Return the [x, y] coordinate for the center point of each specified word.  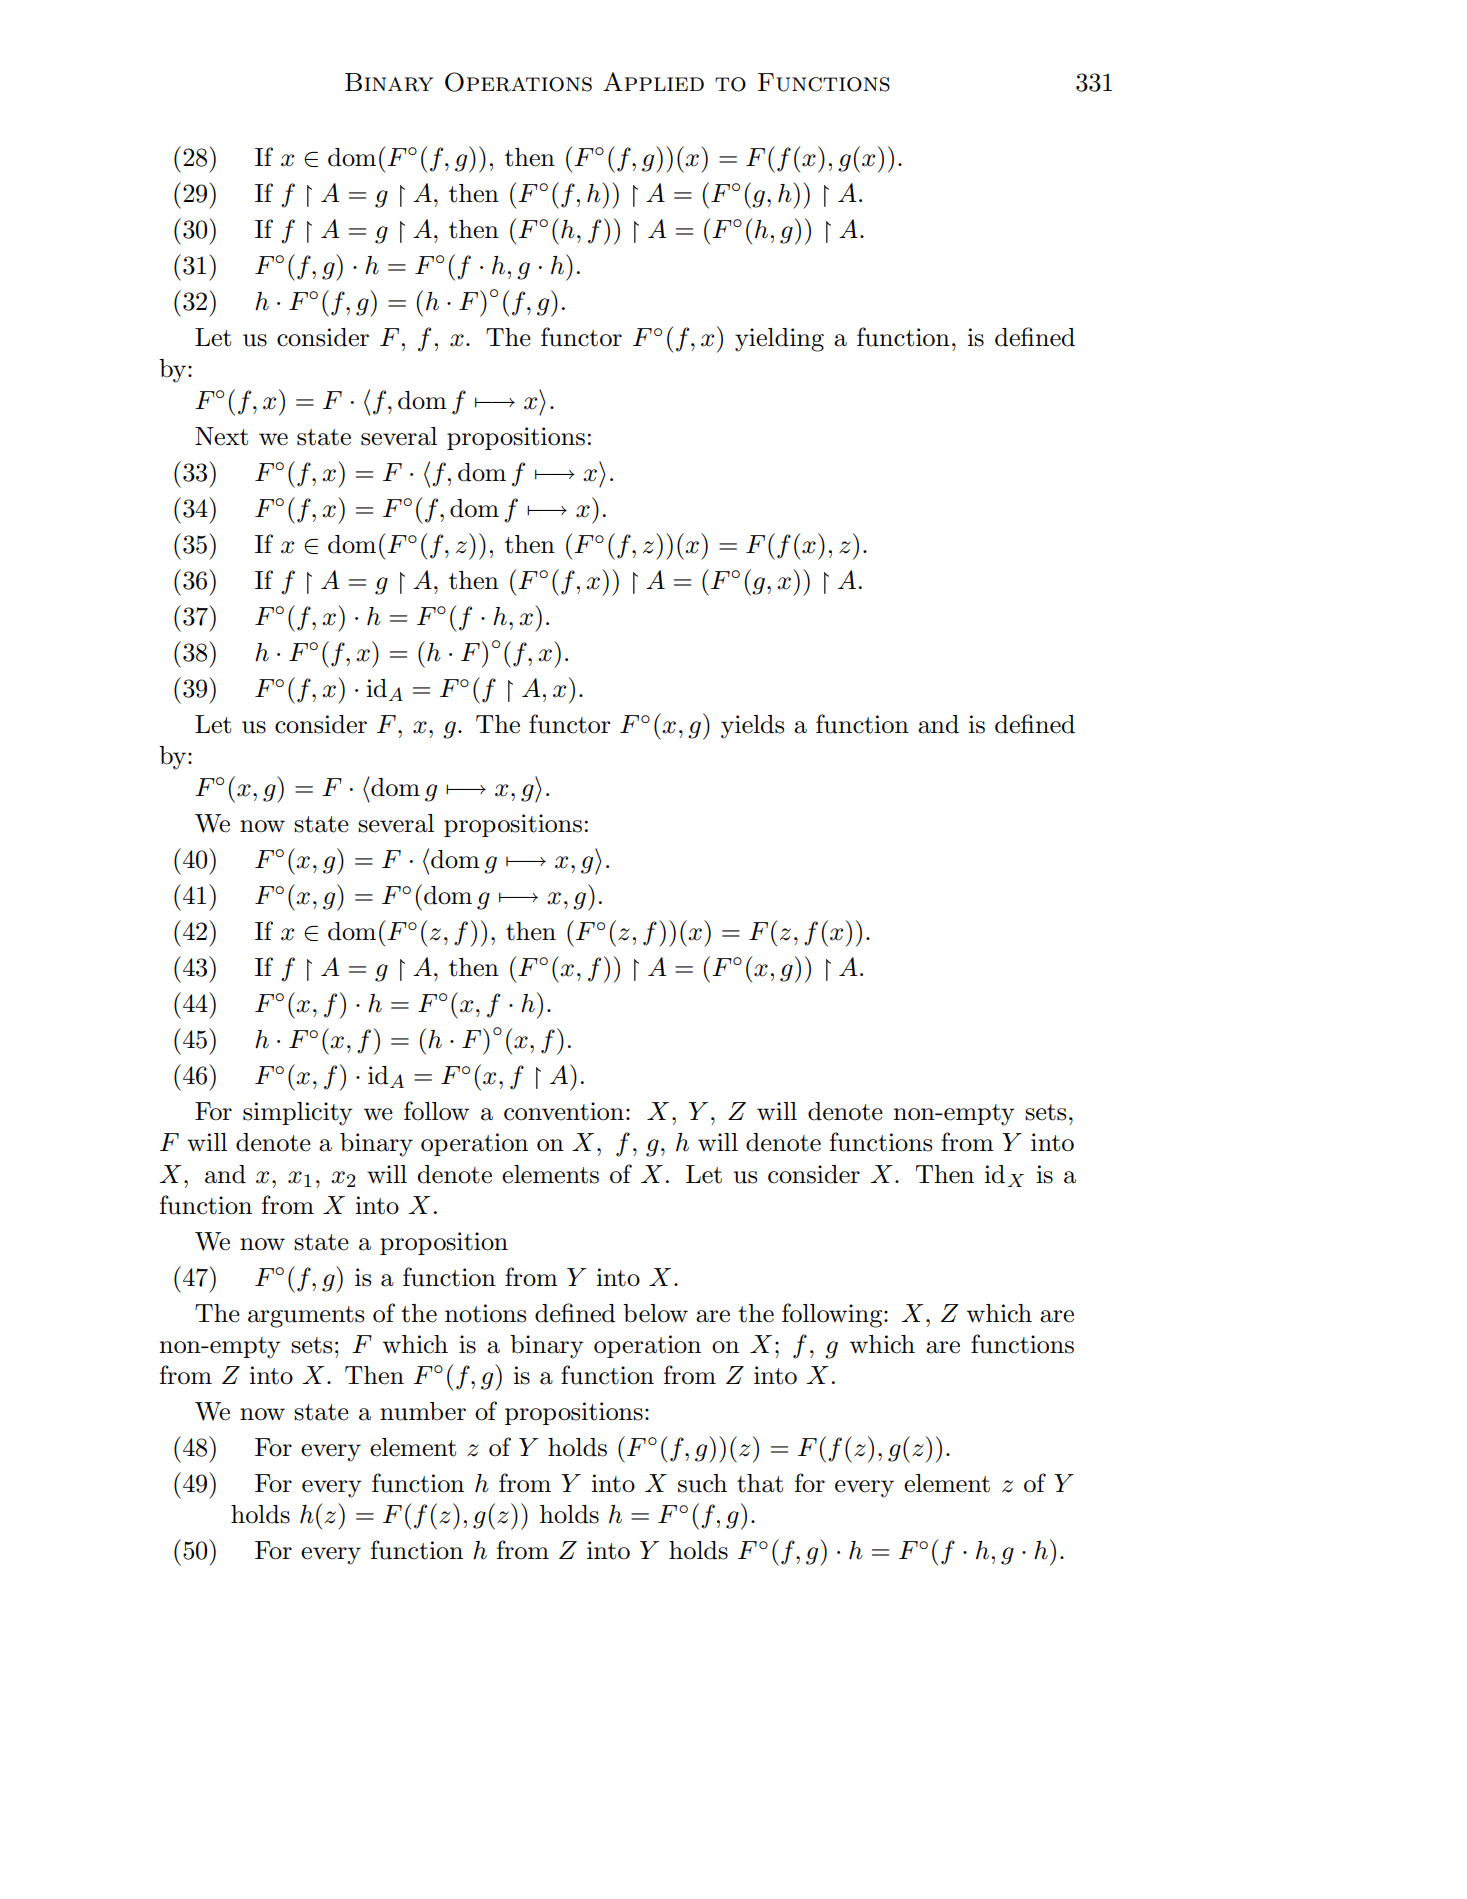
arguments [306, 1317]
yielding [779, 340]
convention [564, 1111]
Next [221, 436]
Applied [653, 81]
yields [752, 727]
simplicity [298, 1114]
